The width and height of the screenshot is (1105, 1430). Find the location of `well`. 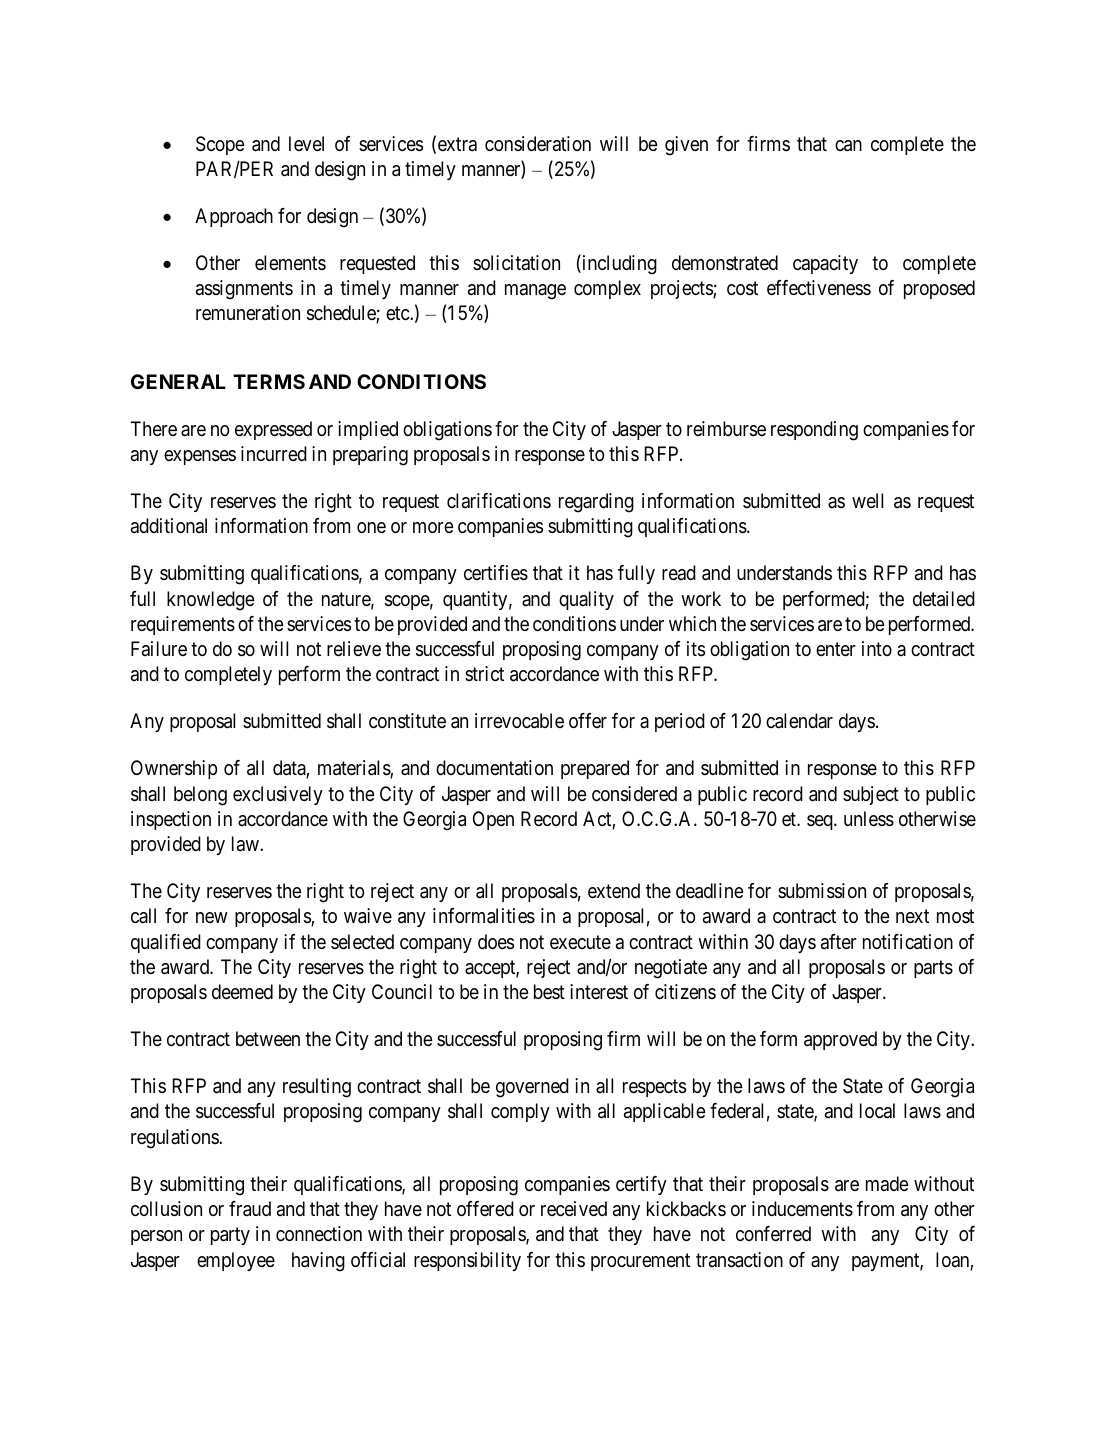

well is located at coordinates (867, 501).
